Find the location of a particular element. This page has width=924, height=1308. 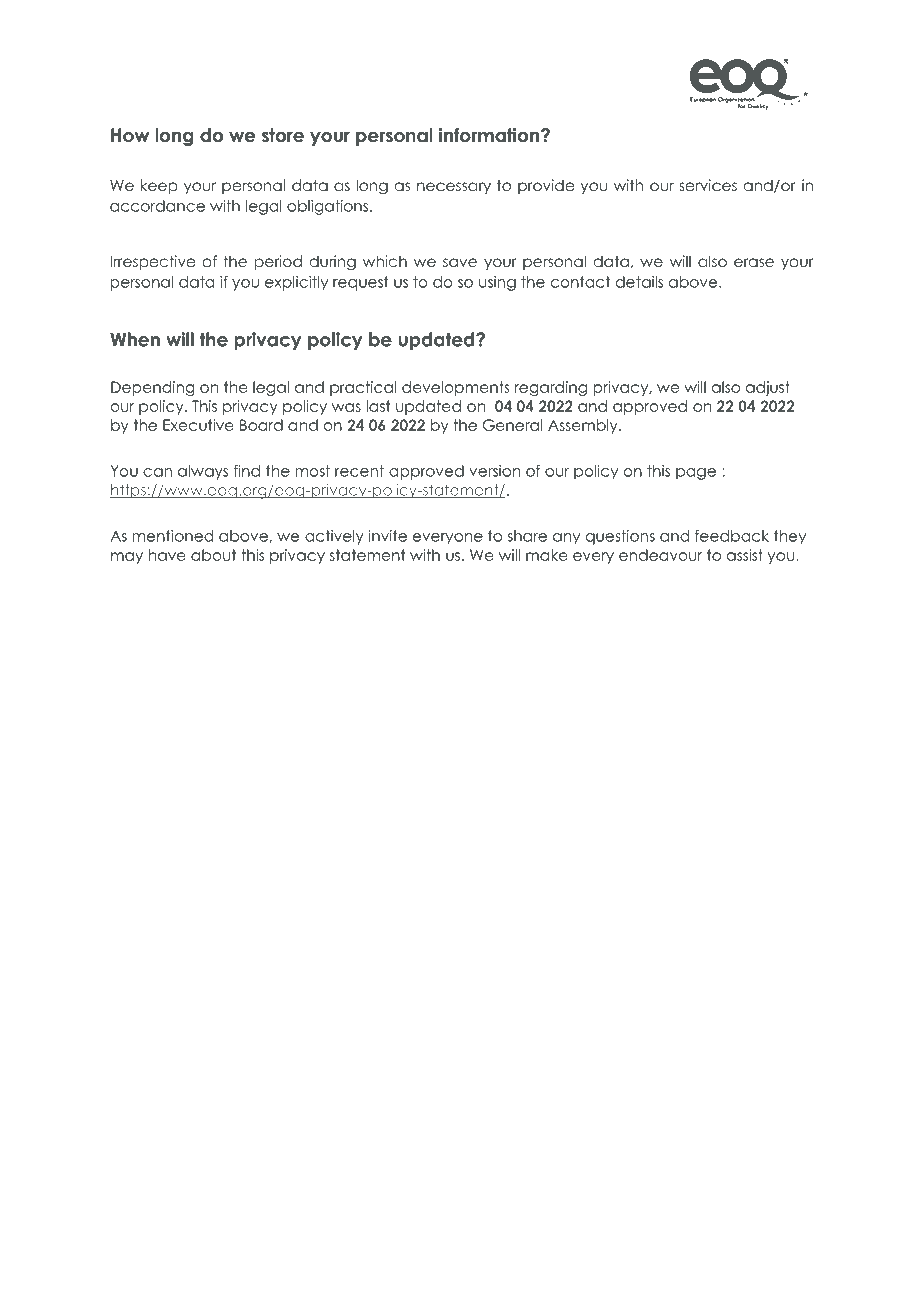

feedback is located at coordinates (732, 536).
